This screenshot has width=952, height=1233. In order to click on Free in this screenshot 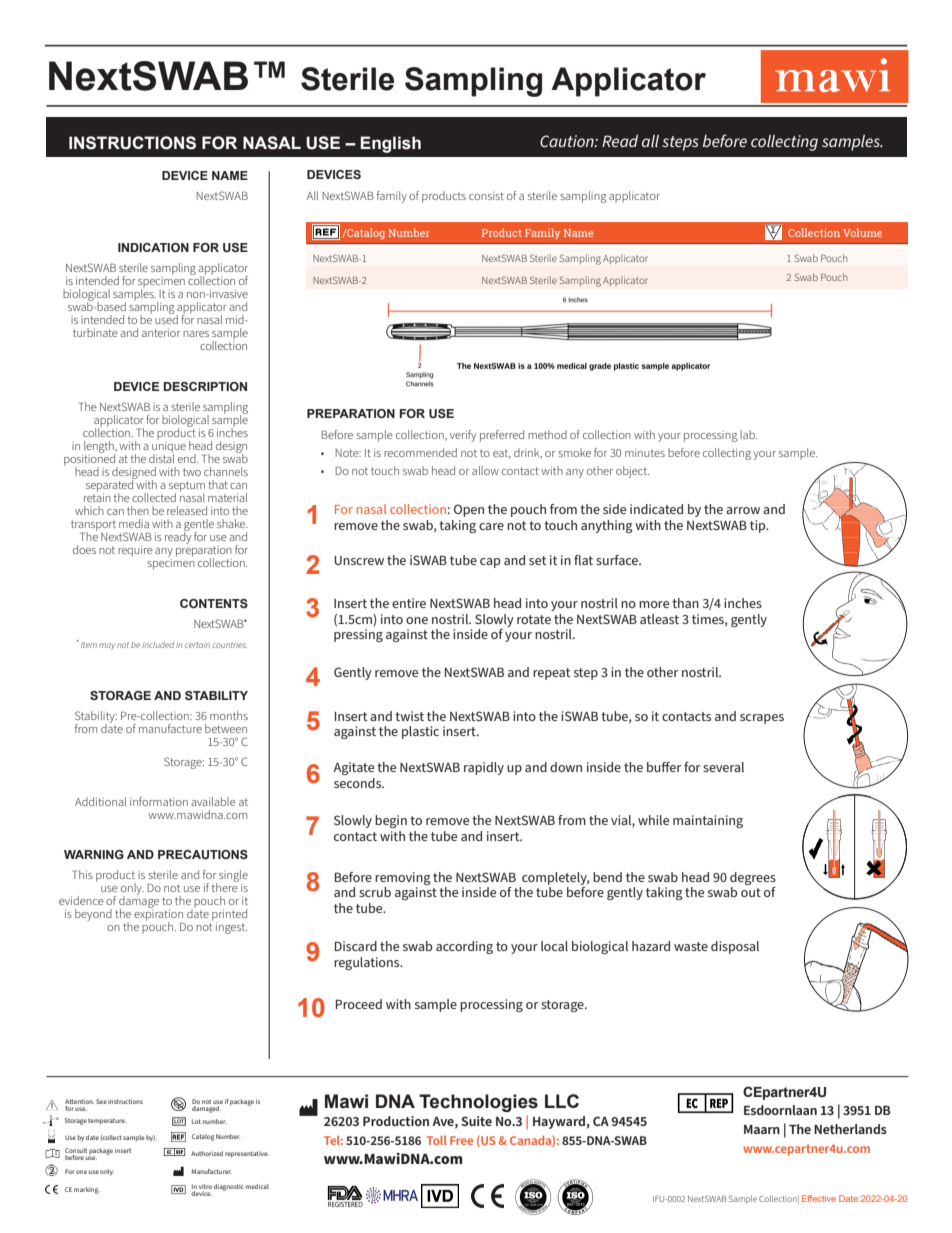, I will do `click(461, 1140)`.
